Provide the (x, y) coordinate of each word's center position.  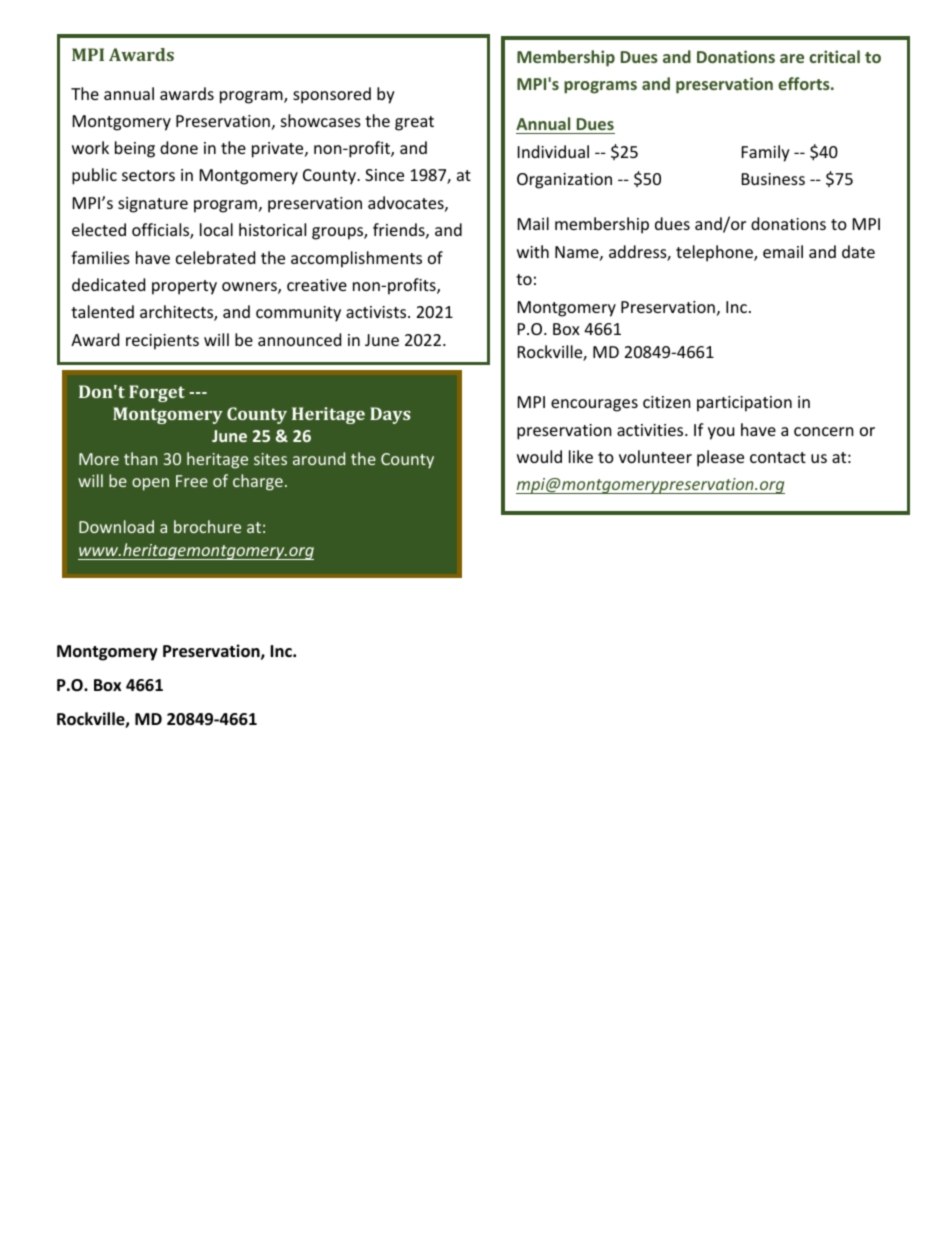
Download (116, 526)
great (414, 123)
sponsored (332, 95)
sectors (148, 175)
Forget (157, 393)
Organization (564, 181)
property (184, 287)
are (792, 58)
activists (377, 312)
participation (744, 404)
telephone (715, 253)
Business (773, 179)
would (539, 456)
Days (390, 415)
